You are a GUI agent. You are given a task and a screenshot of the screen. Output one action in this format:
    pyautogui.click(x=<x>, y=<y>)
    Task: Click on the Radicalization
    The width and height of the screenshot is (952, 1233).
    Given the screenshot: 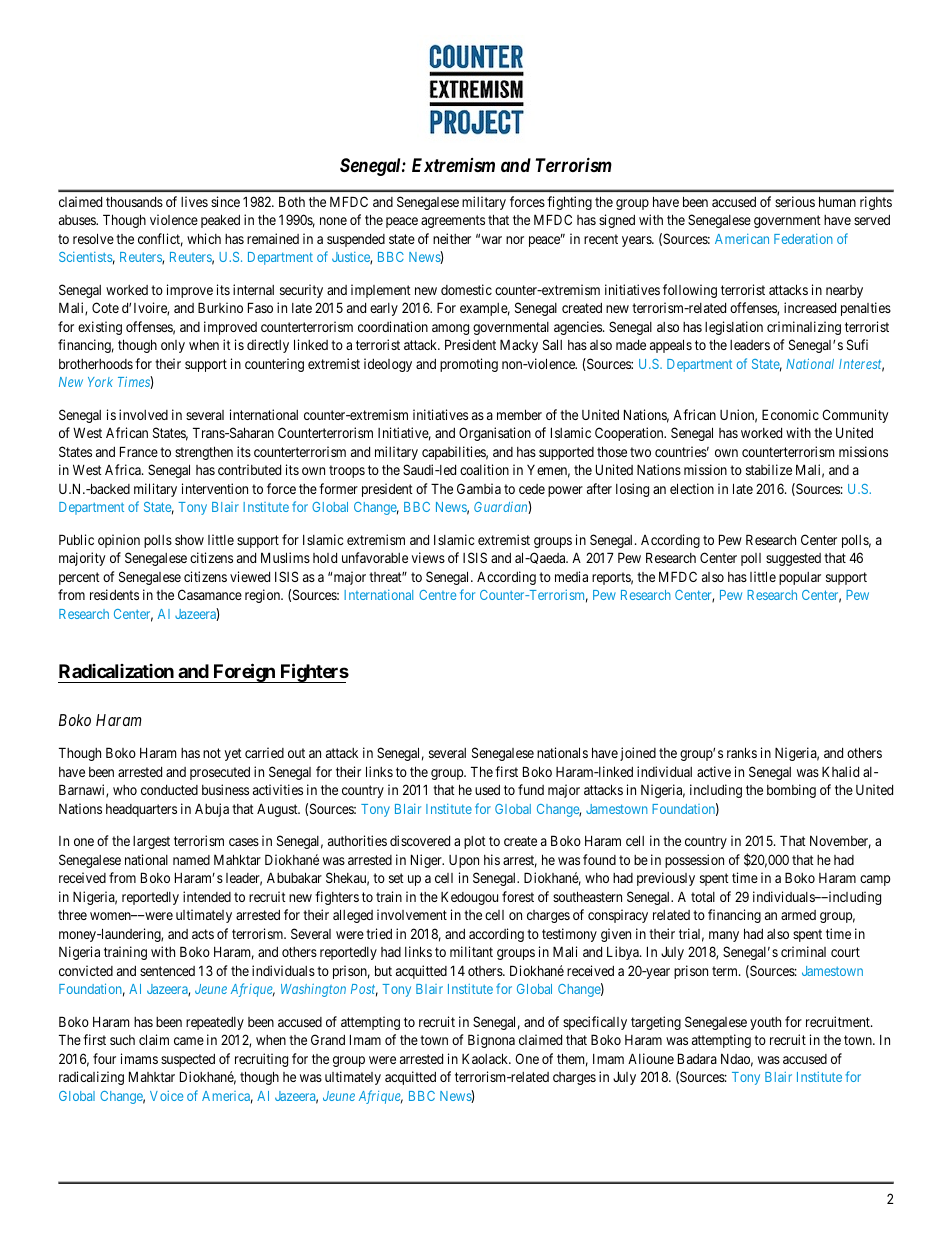 What is the action you would take?
    pyautogui.click(x=116, y=671)
